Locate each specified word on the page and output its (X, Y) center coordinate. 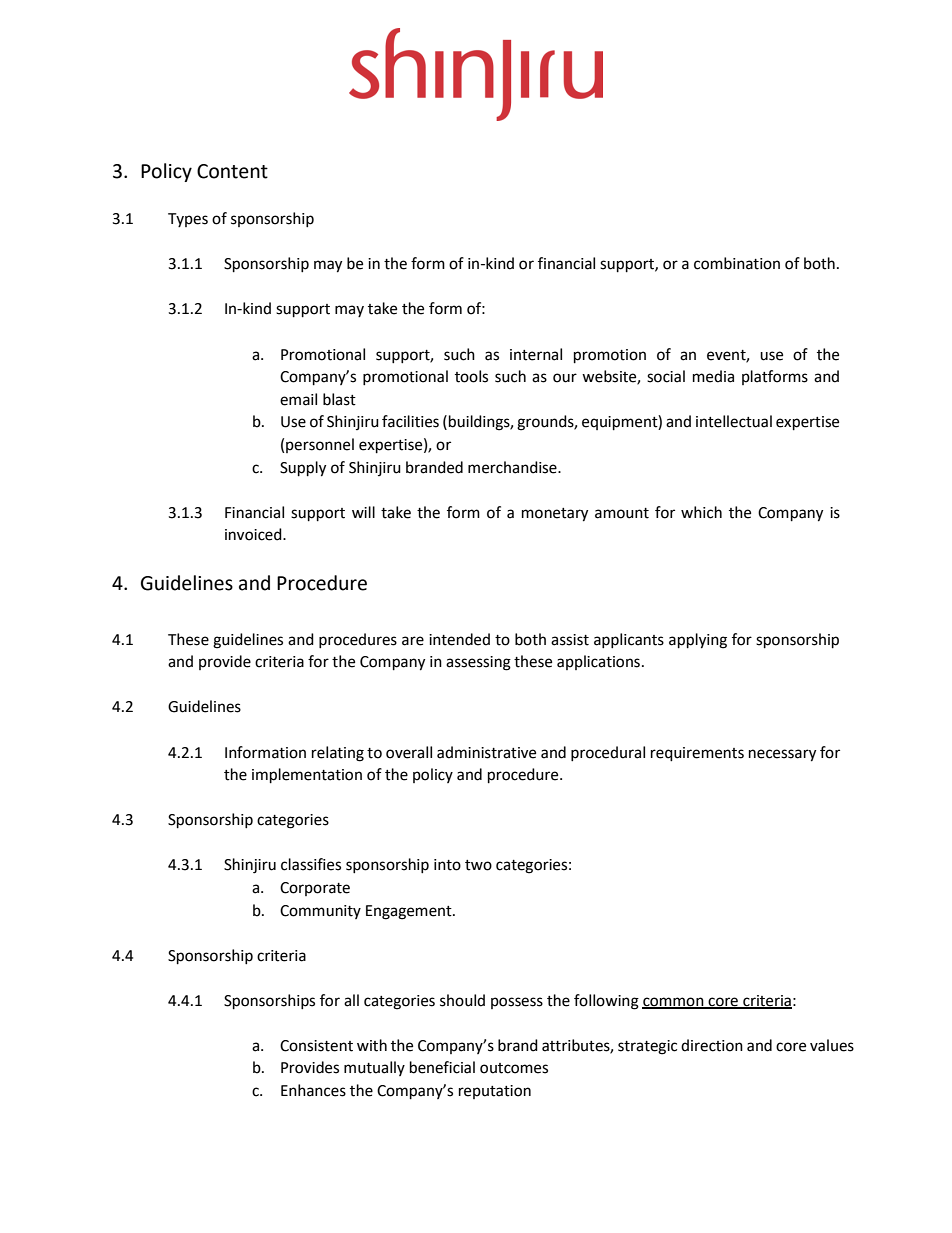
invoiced (254, 534)
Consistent (316, 1046)
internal (536, 354)
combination (737, 263)
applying (698, 641)
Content (232, 171)
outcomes (514, 1068)
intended (459, 639)
